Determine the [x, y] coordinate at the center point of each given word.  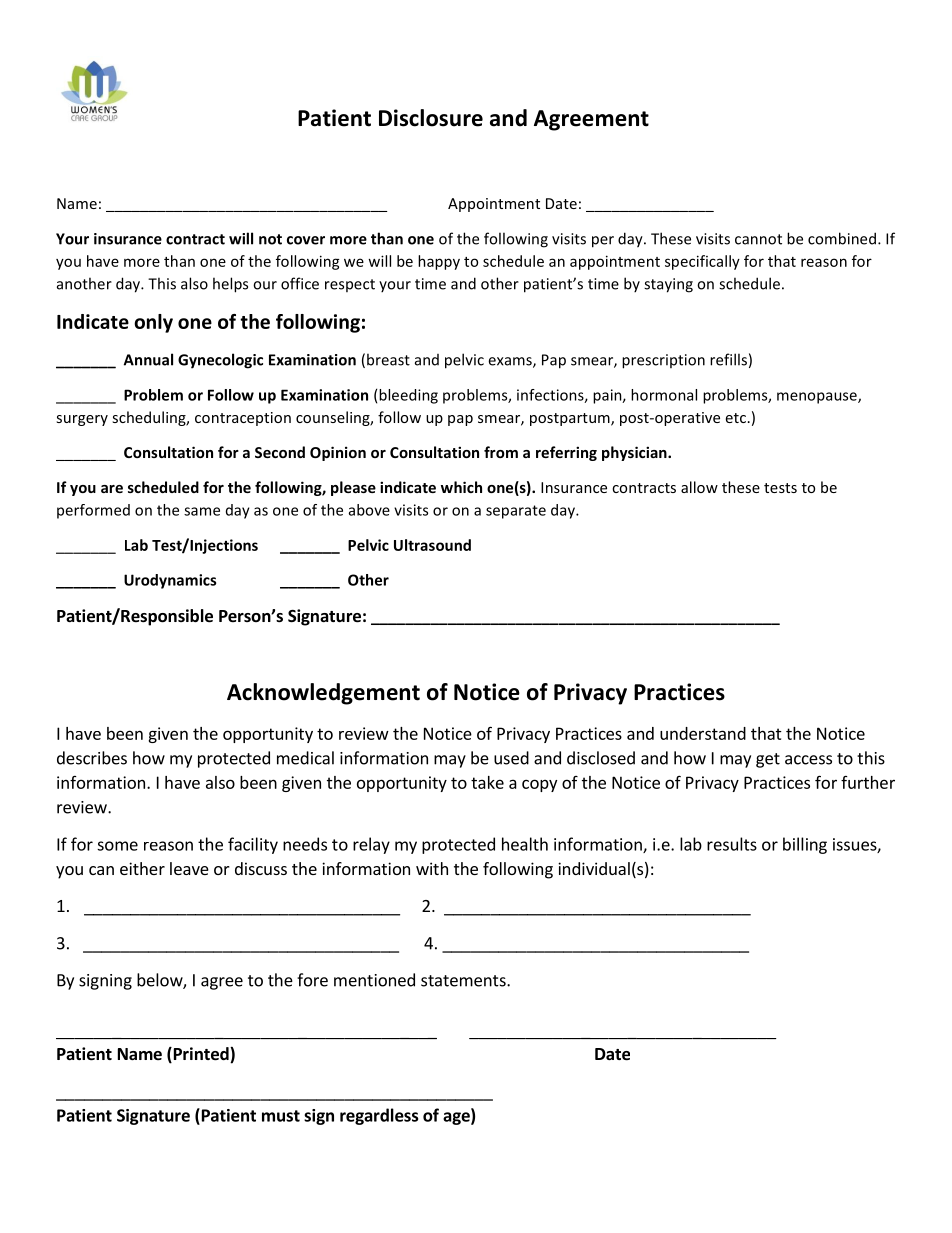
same [202, 511]
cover [306, 240]
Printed [201, 1055]
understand [703, 733]
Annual [148, 359]
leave [189, 868]
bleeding [408, 396]
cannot [758, 239]
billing [805, 845]
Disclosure [431, 118]
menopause [818, 398]
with [432, 868]
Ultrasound [432, 545]
